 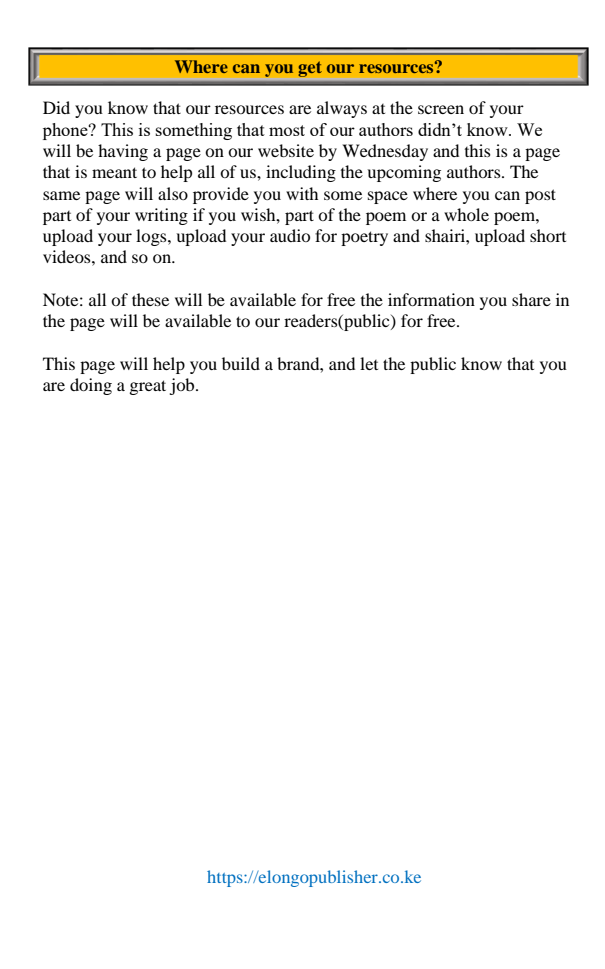 What do you see at coordinates (310, 69) in the screenshot?
I see `get` at bounding box center [310, 69].
